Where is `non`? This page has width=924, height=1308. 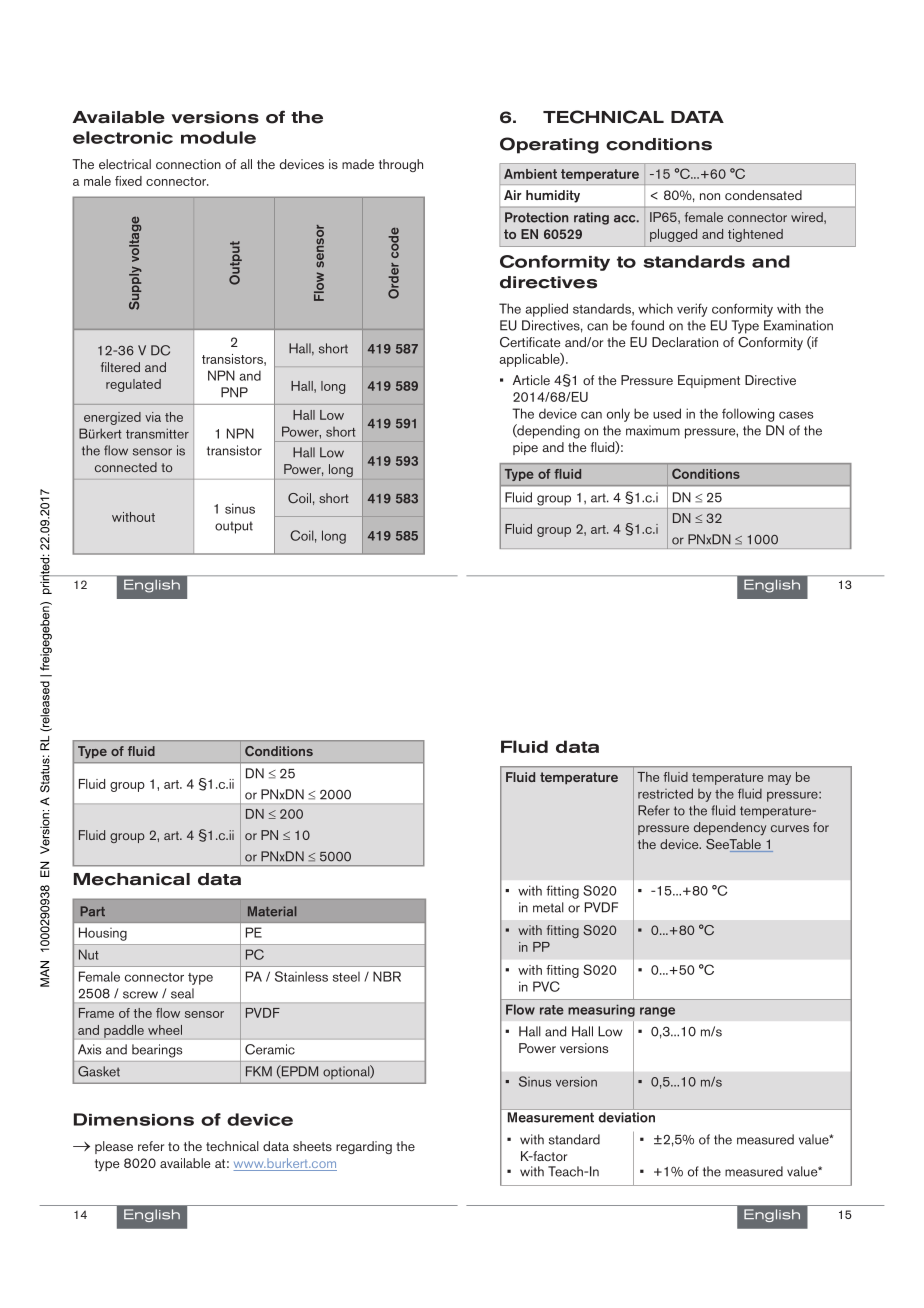 non is located at coordinates (710, 196).
